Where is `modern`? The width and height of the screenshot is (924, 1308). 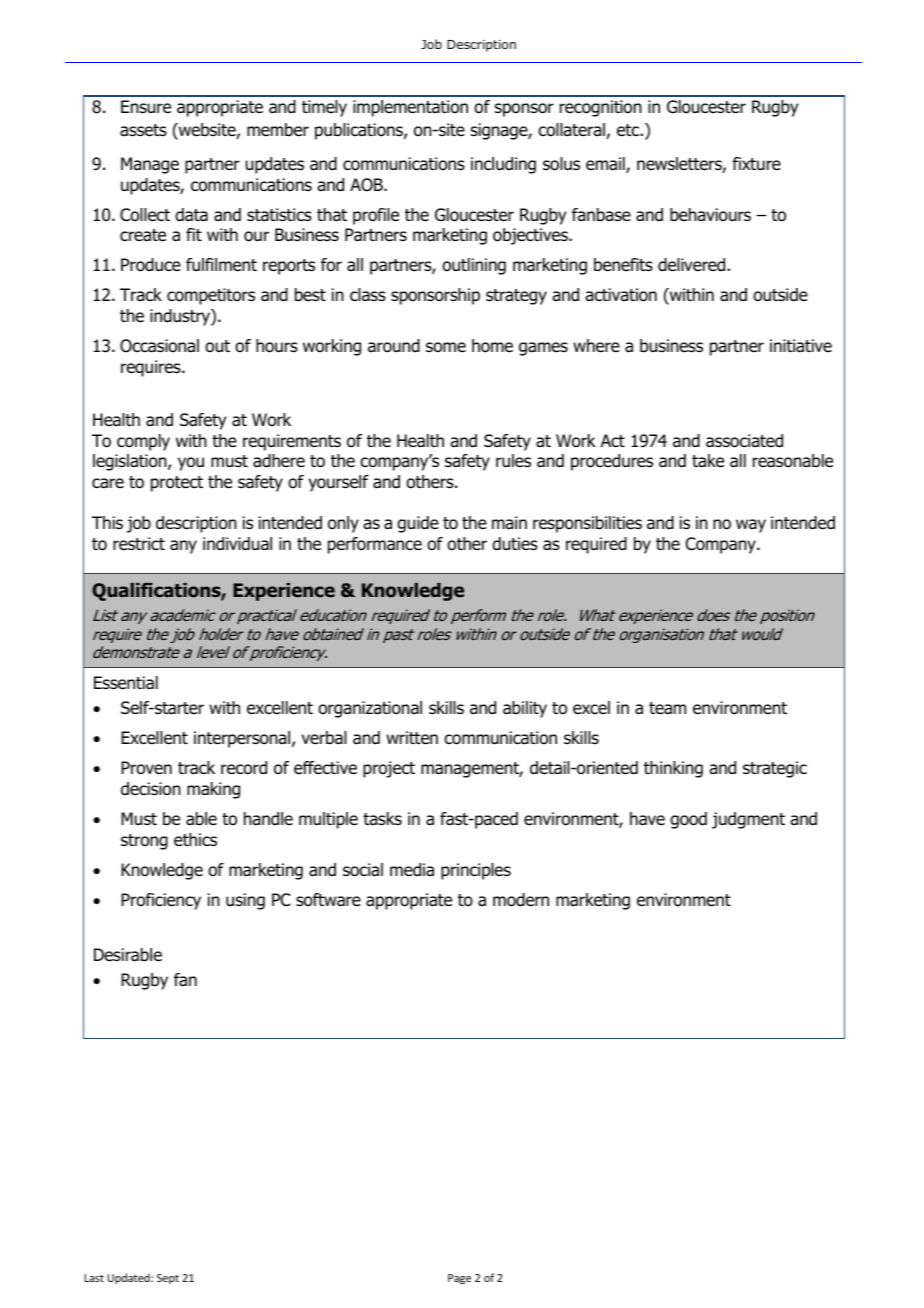
modern is located at coordinates (521, 900).
